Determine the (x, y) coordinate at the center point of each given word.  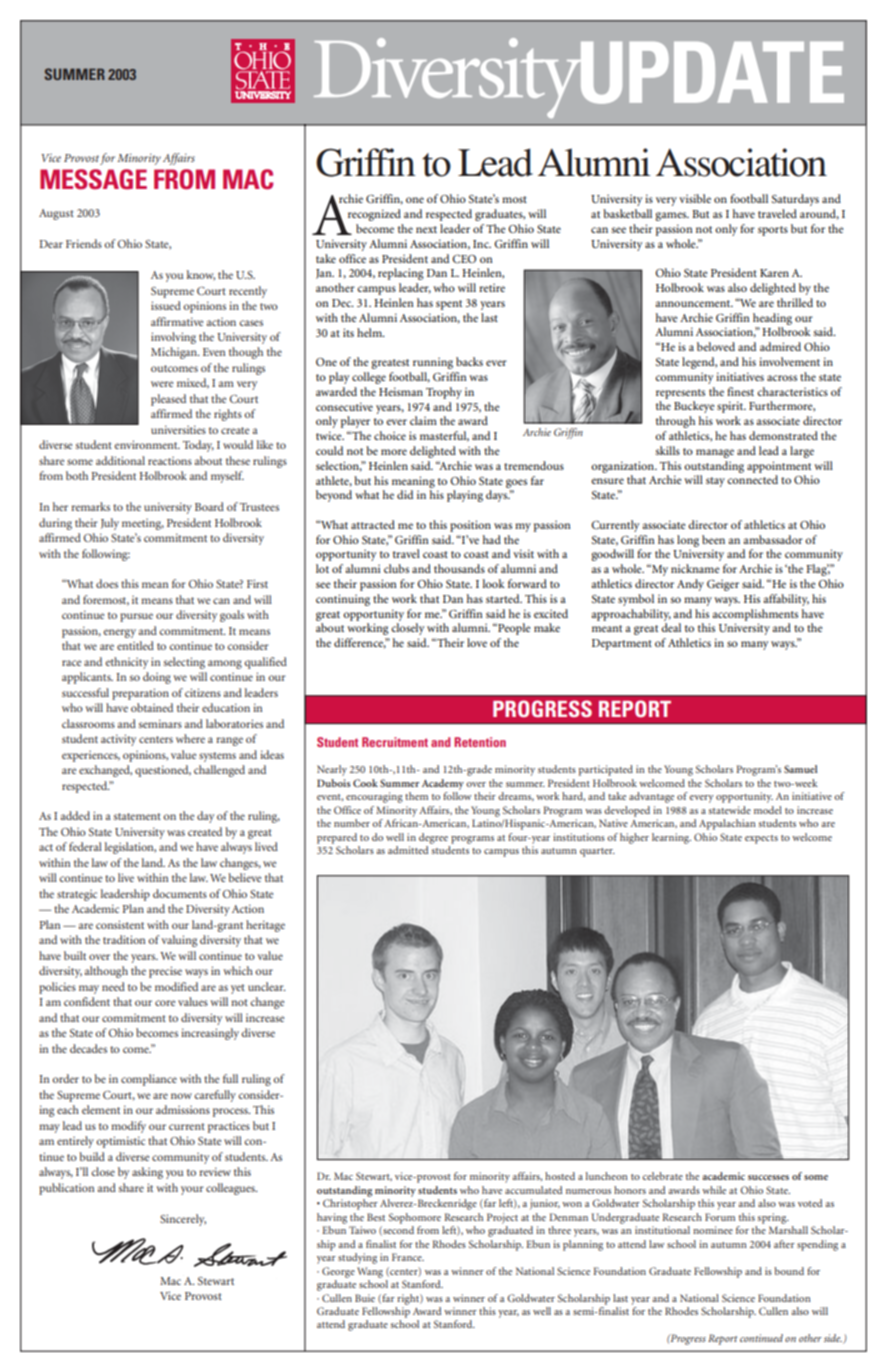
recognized (374, 215)
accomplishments (755, 615)
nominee (713, 1230)
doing (157, 678)
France (408, 1257)
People (513, 629)
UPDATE (711, 73)
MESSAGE (93, 179)
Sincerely (183, 1220)
